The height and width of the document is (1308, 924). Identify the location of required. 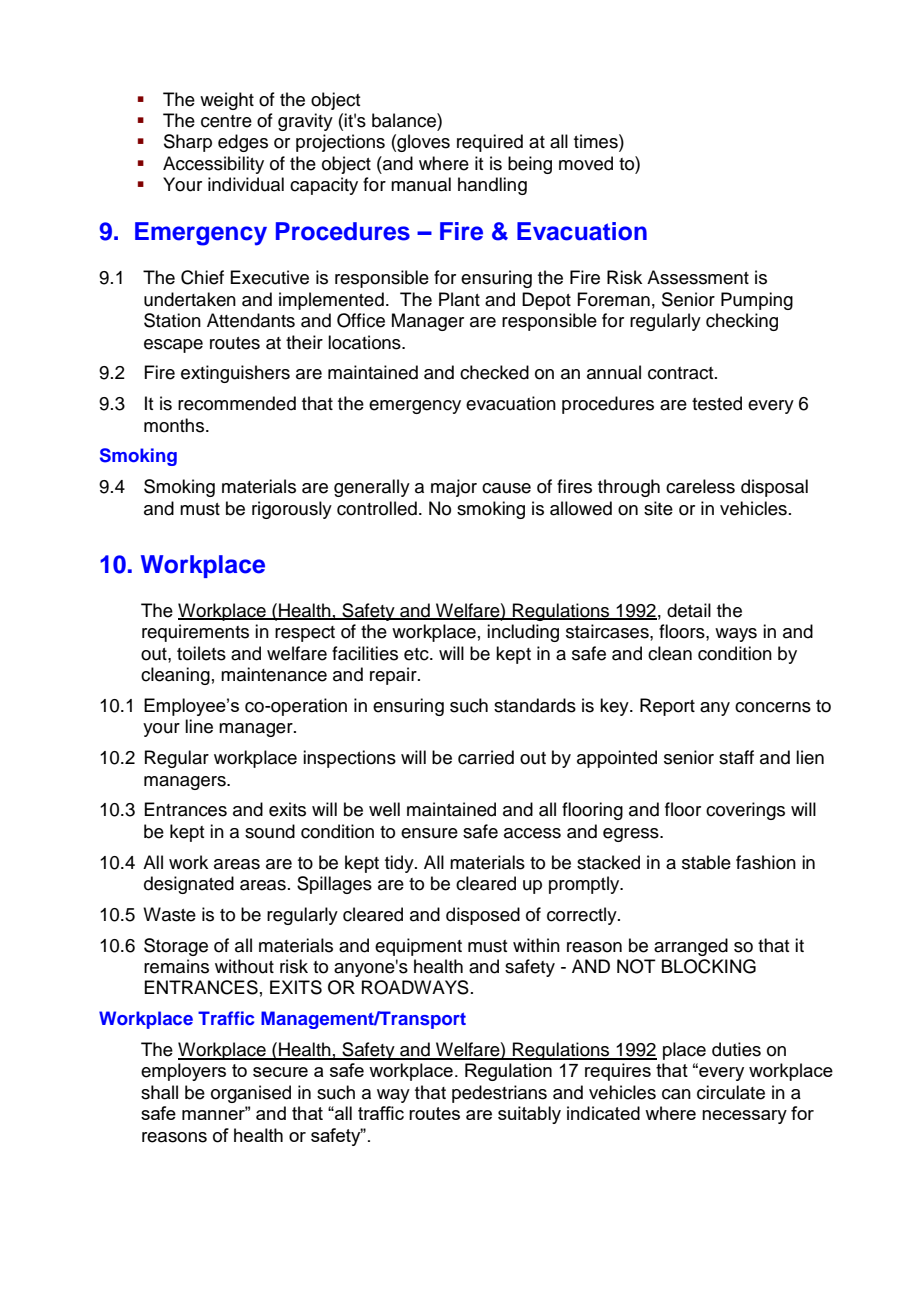
(490, 143).
